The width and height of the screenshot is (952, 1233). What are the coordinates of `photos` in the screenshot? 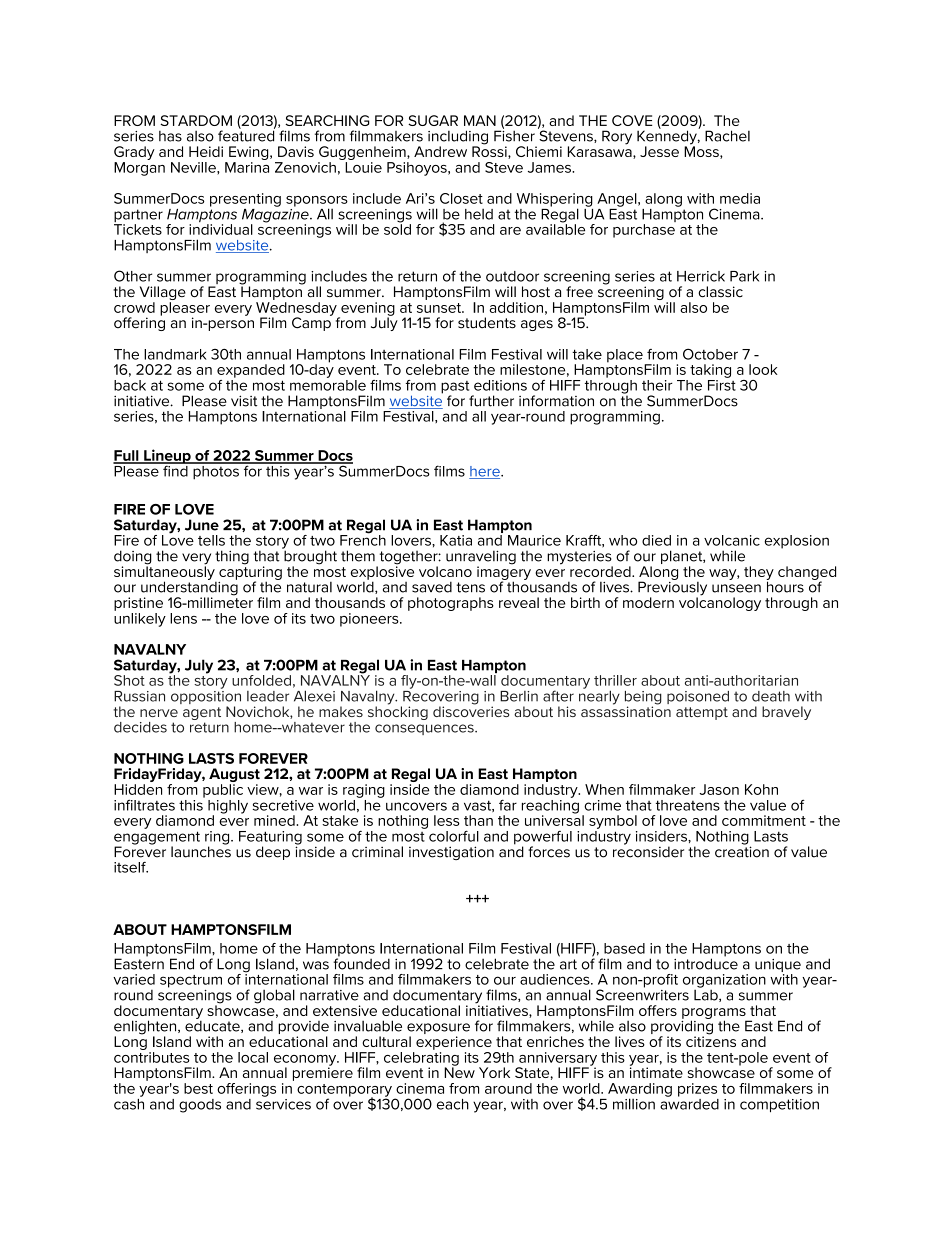 It's located at (216, 471).
